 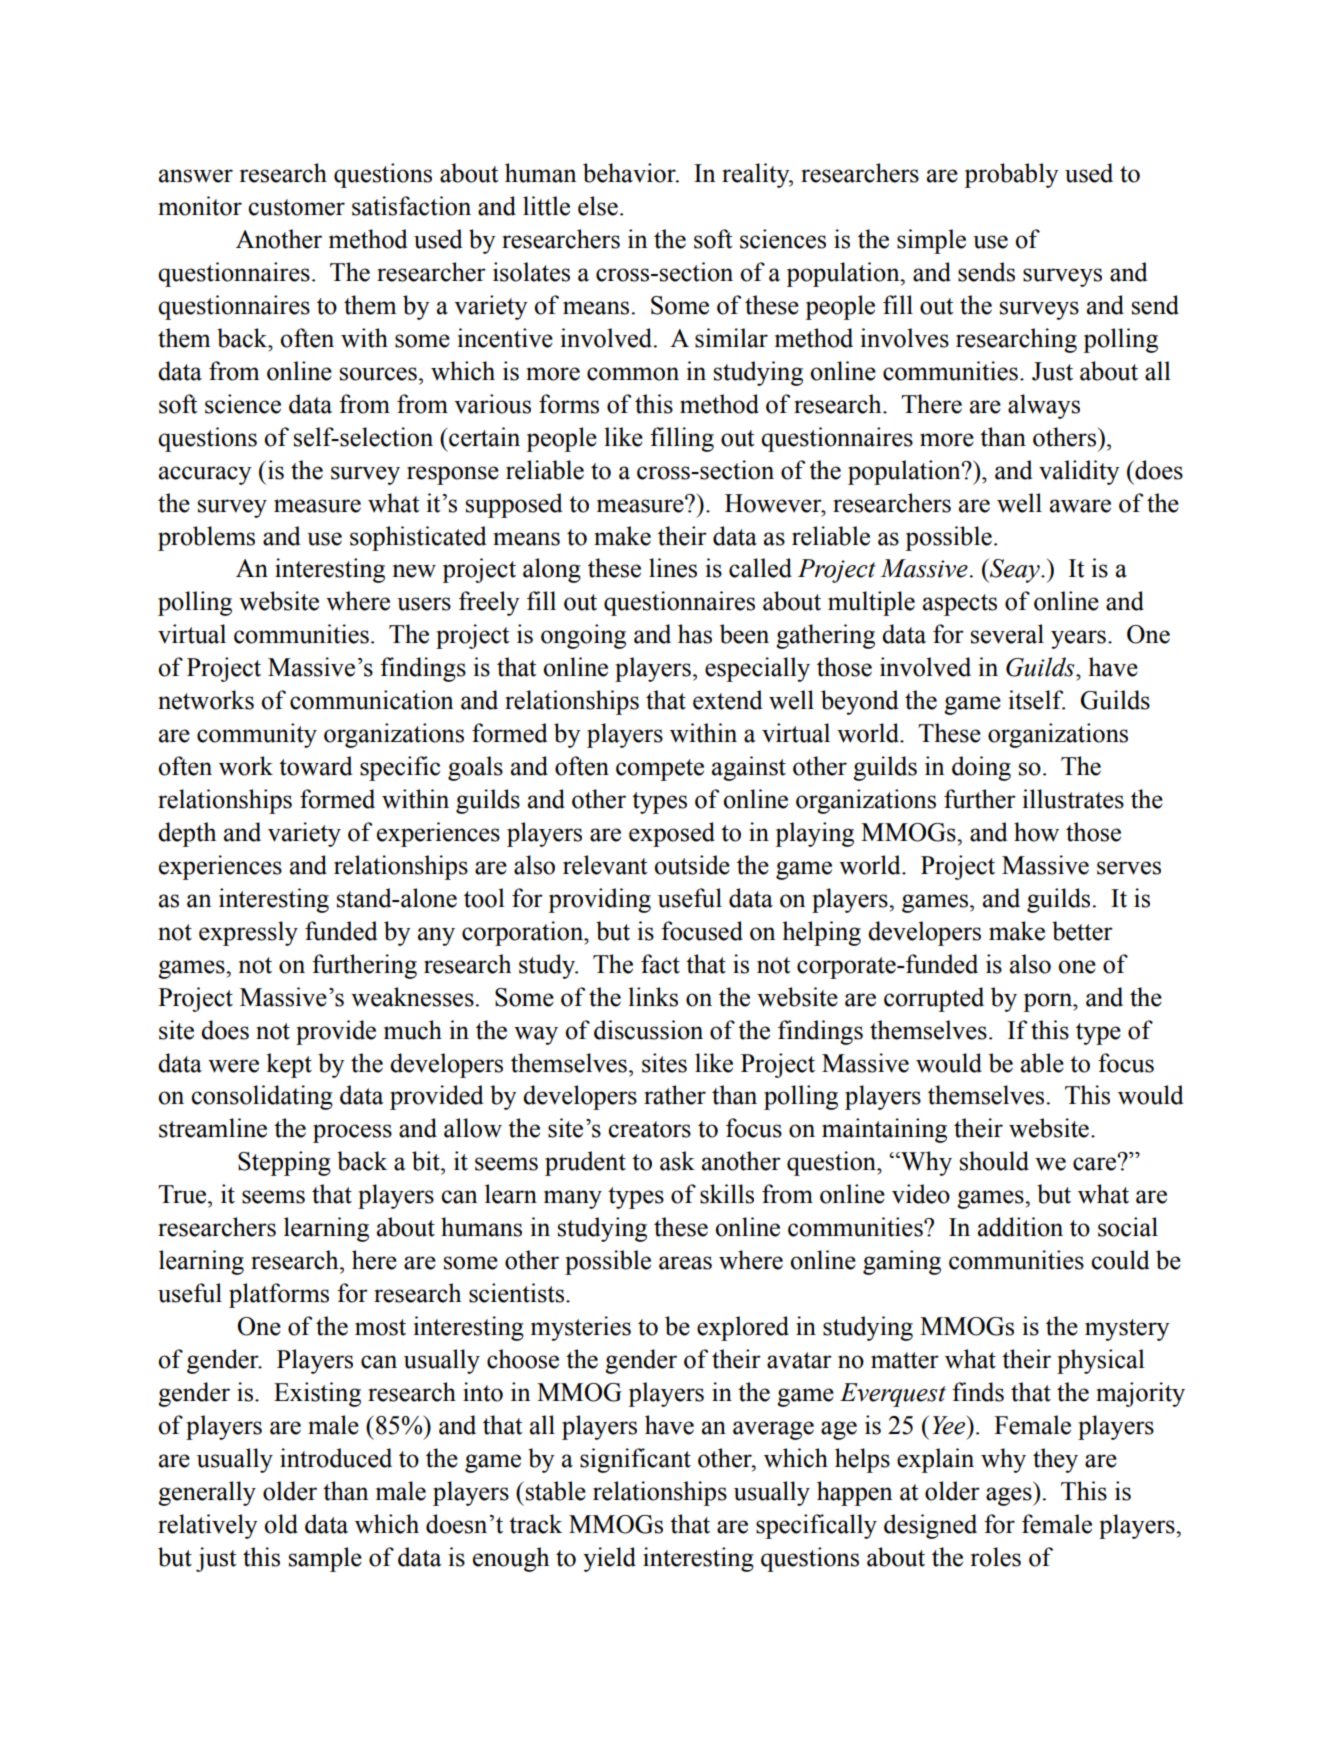 What do you see at coordinates (372, 700) in the screenshot?
I see `communication` at bounding box center [372, 700].
